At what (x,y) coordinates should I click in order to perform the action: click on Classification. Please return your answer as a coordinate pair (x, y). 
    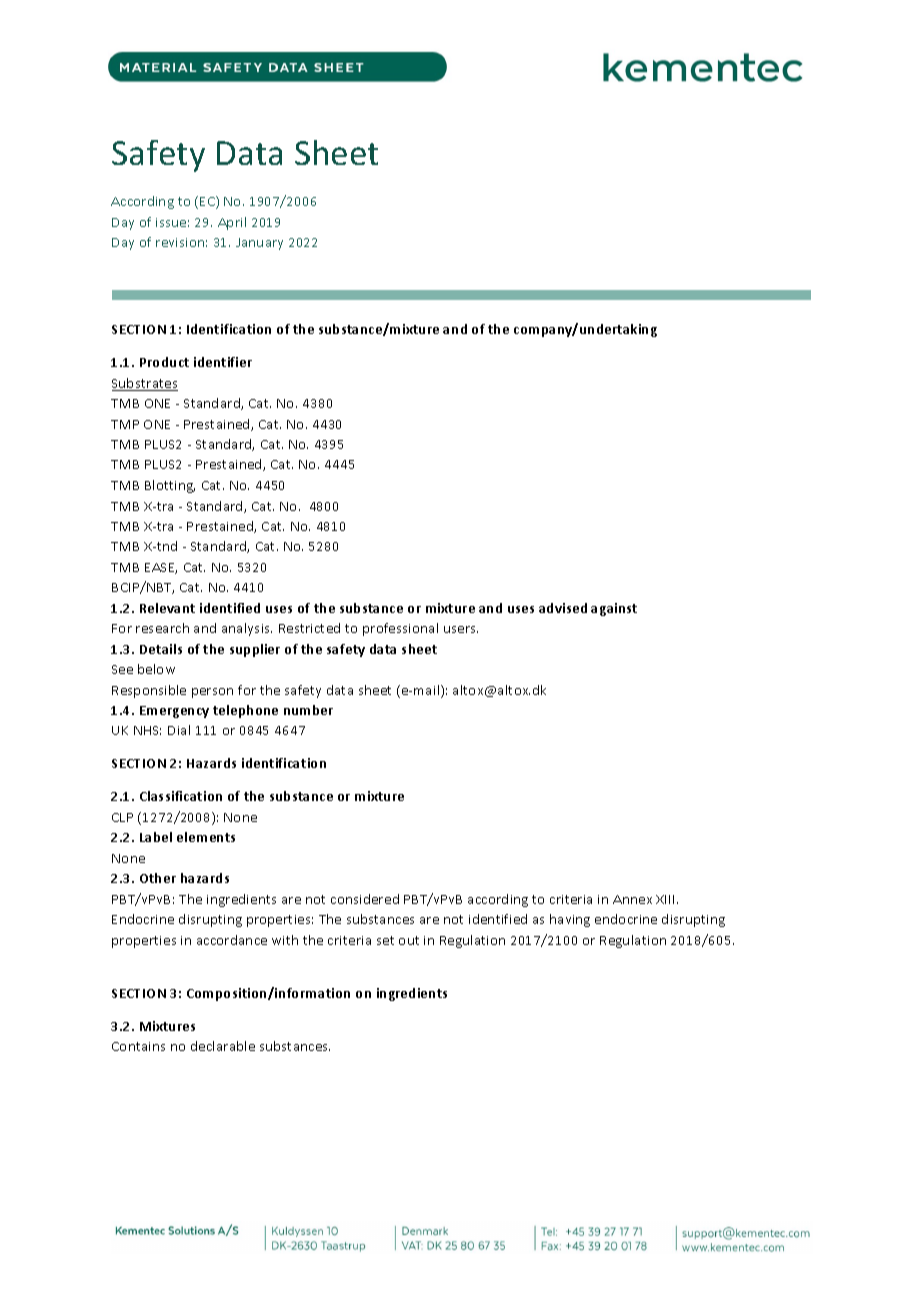
    Looking at the image, I should click on (181, 796).
